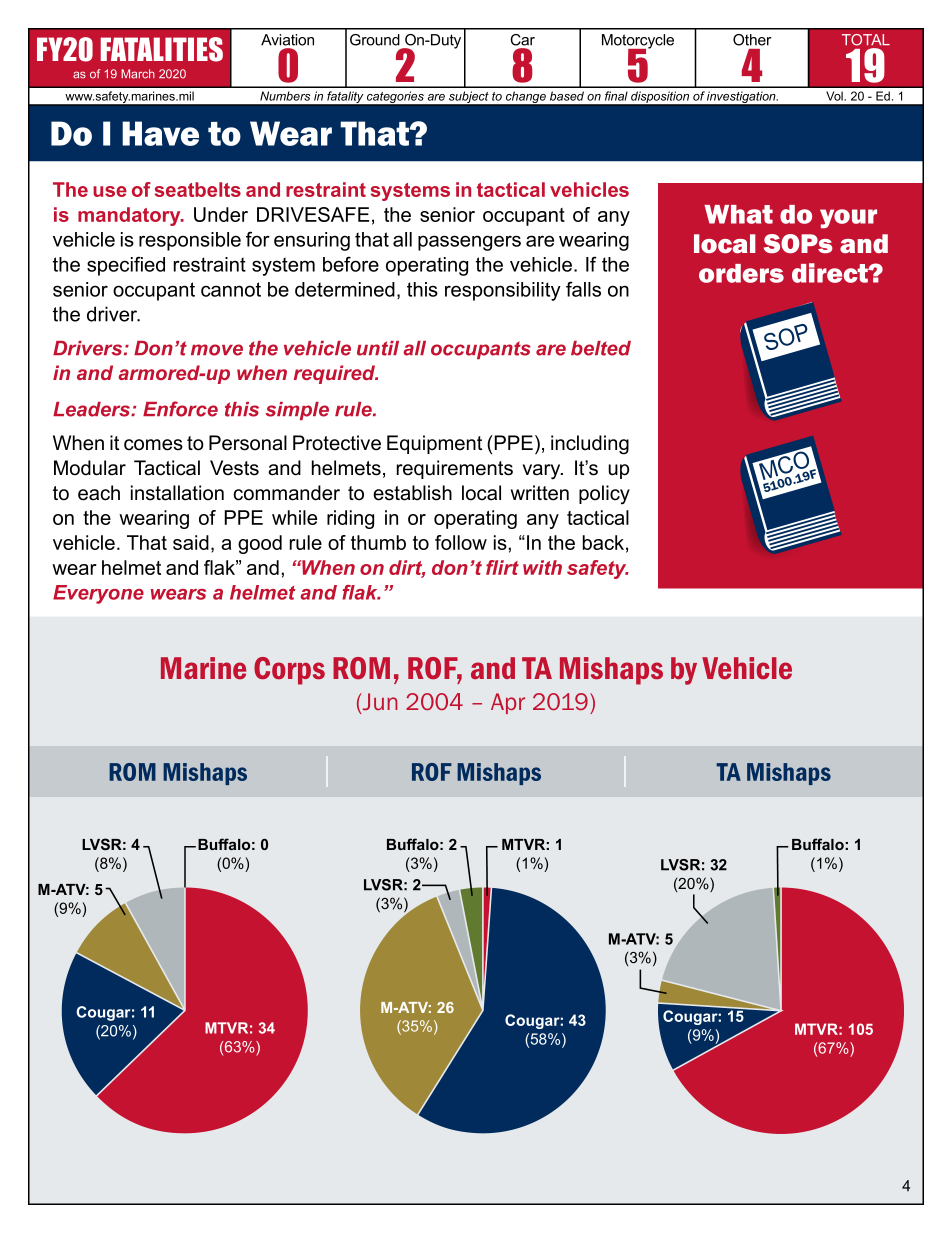  Describe the element at coordinates (601, 348) in the screenshot. I see `belted` at that location.
